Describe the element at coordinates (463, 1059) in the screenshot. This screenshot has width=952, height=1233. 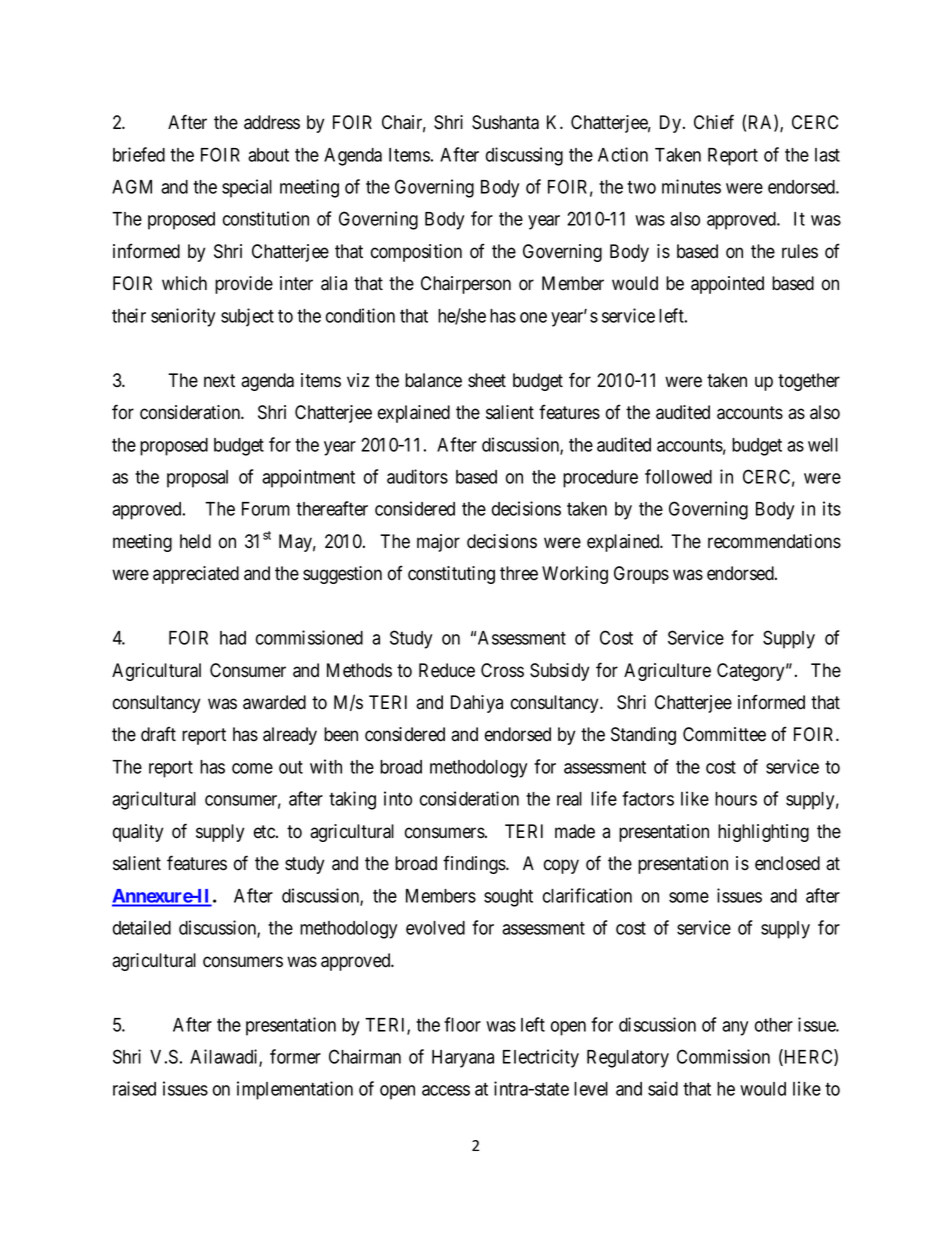
I see `Haryana` at that location.
